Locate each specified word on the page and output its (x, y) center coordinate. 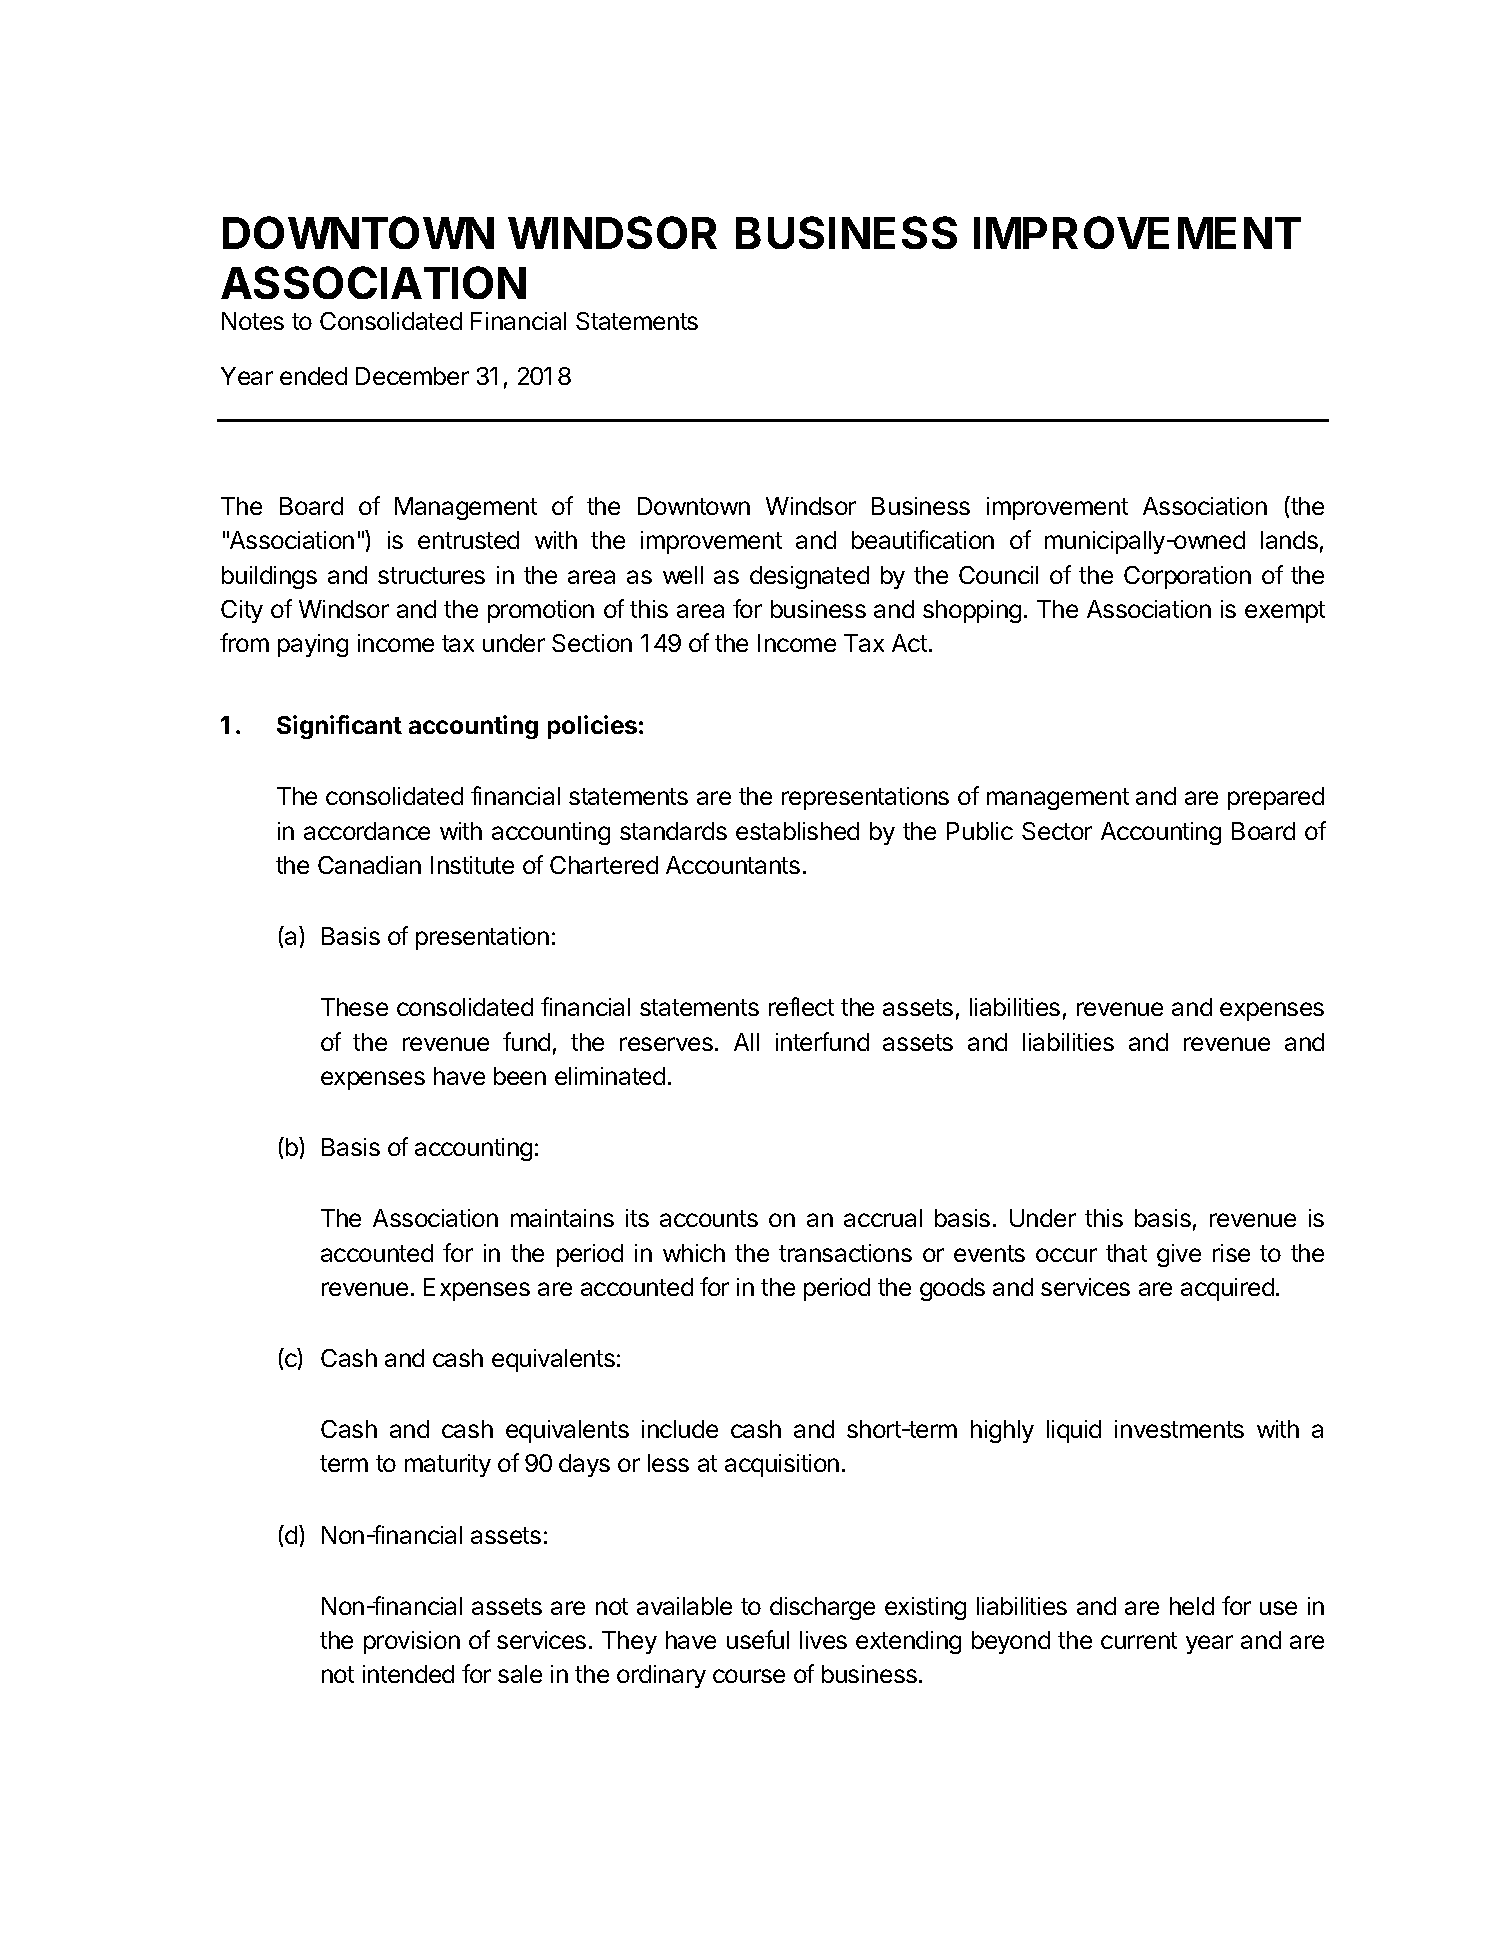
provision (412, 1642)
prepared (1276, 798)
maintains (562, 1218)
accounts (709, 1218)
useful (758, 1639)
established (797, 831)
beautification (923, 539)
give (1179, 1255)
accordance (367, 831)
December (412, 376)
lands (1289, 540)
